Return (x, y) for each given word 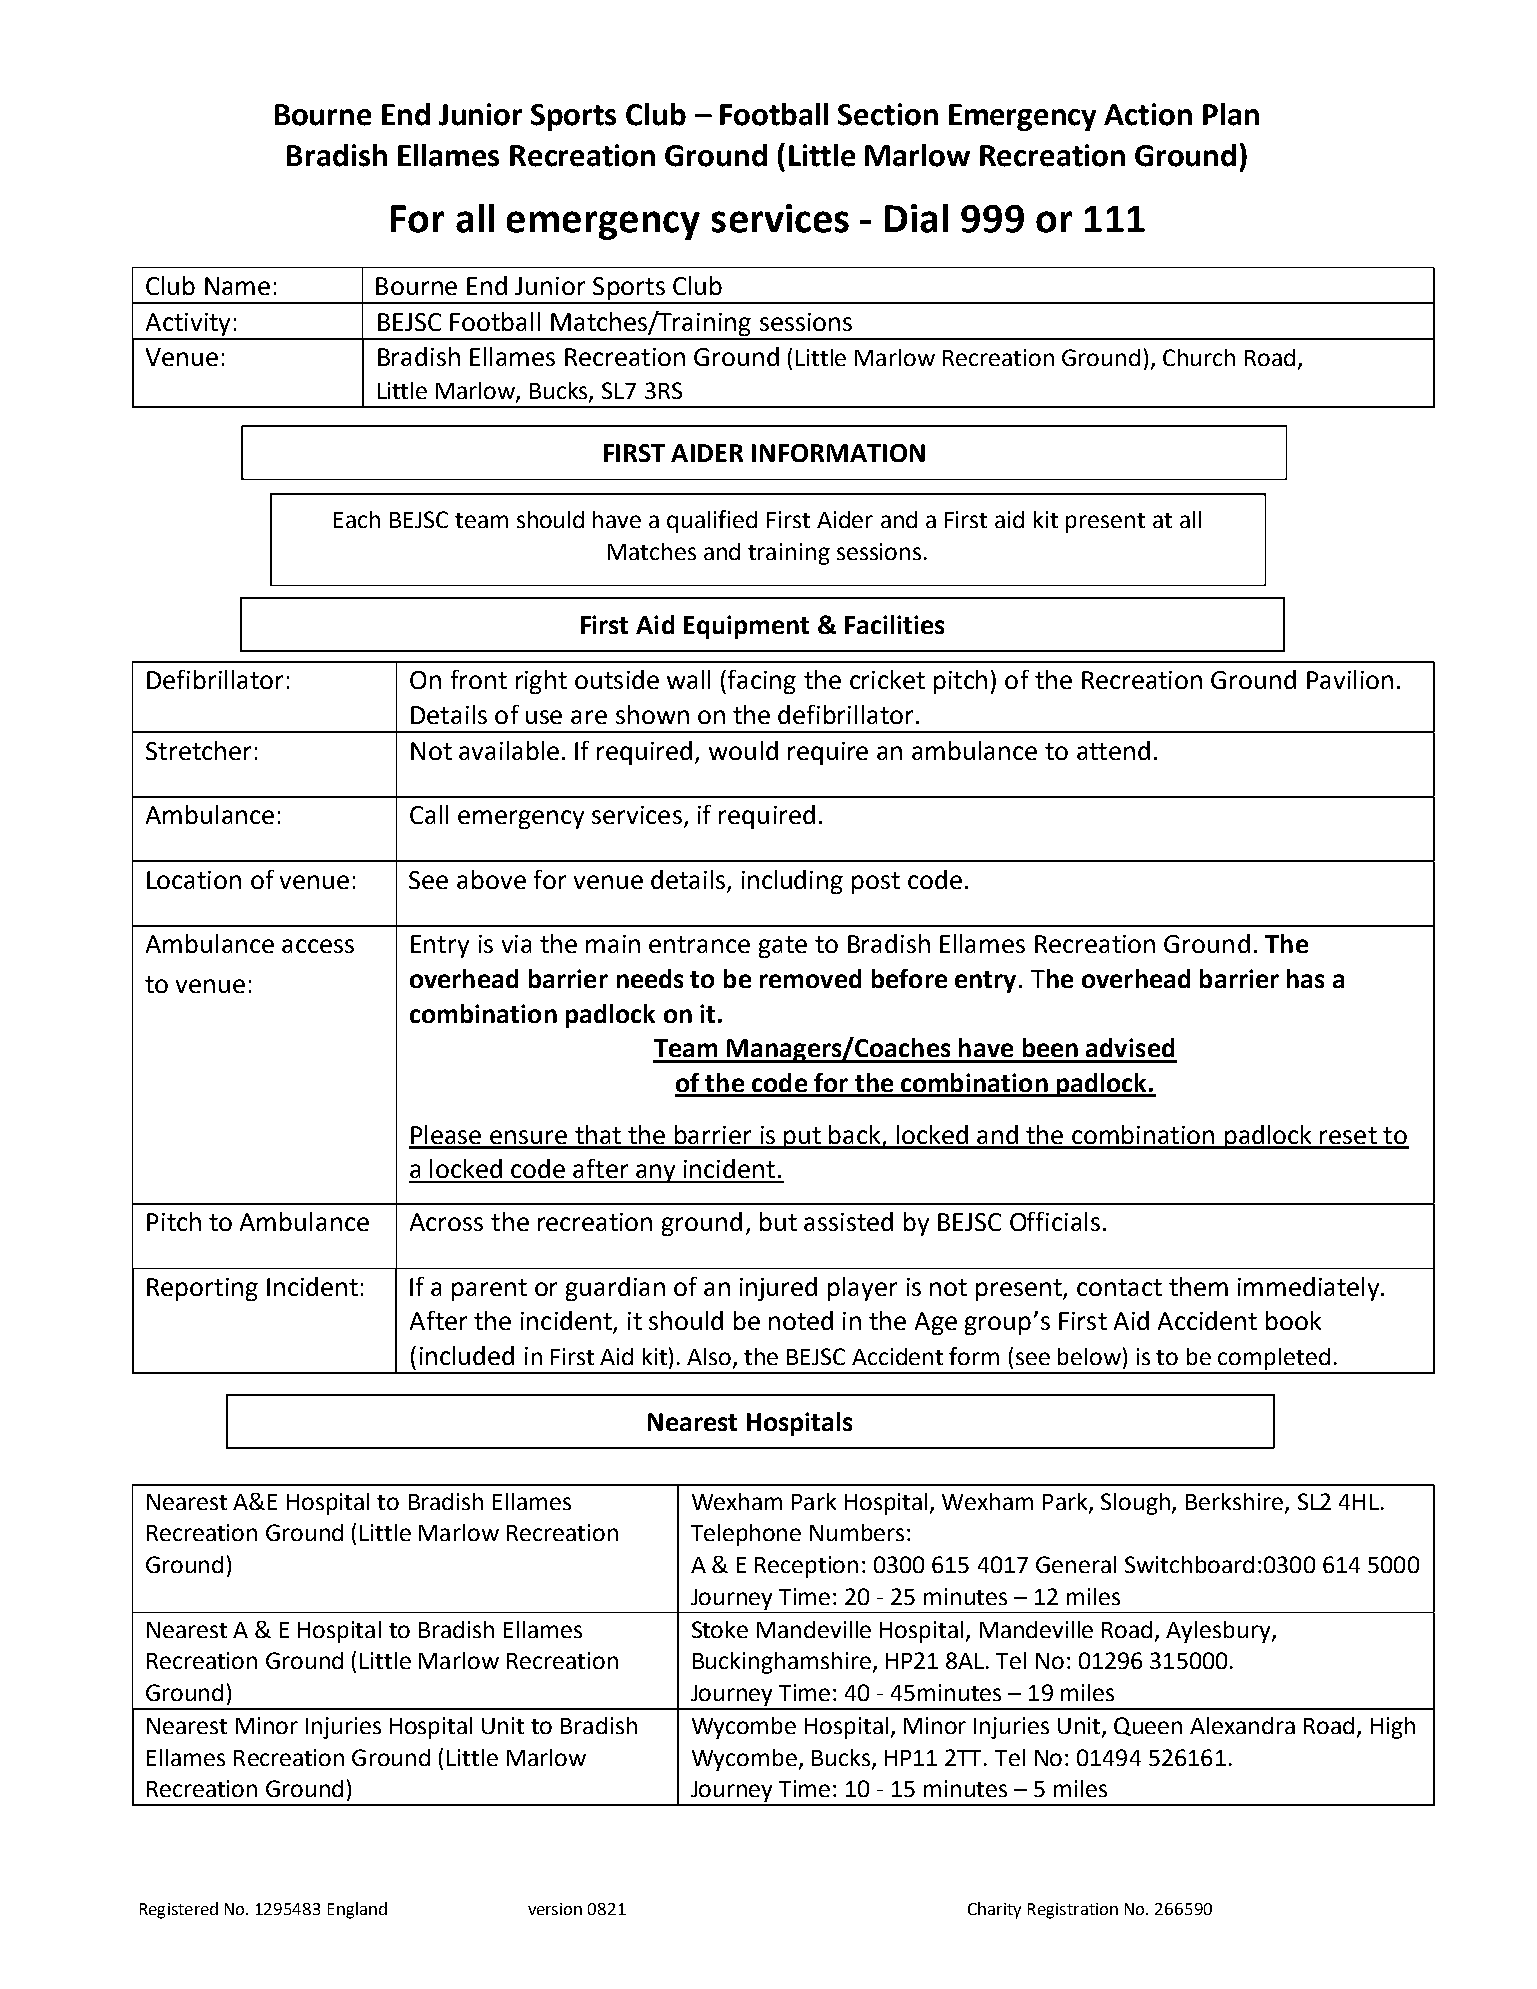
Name (237, 286)
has (1305, 978)
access (318, 946)
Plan (1231, 114)
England (357, 1910)
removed (810, 978)
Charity (994, 1910)
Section (888, 114)
